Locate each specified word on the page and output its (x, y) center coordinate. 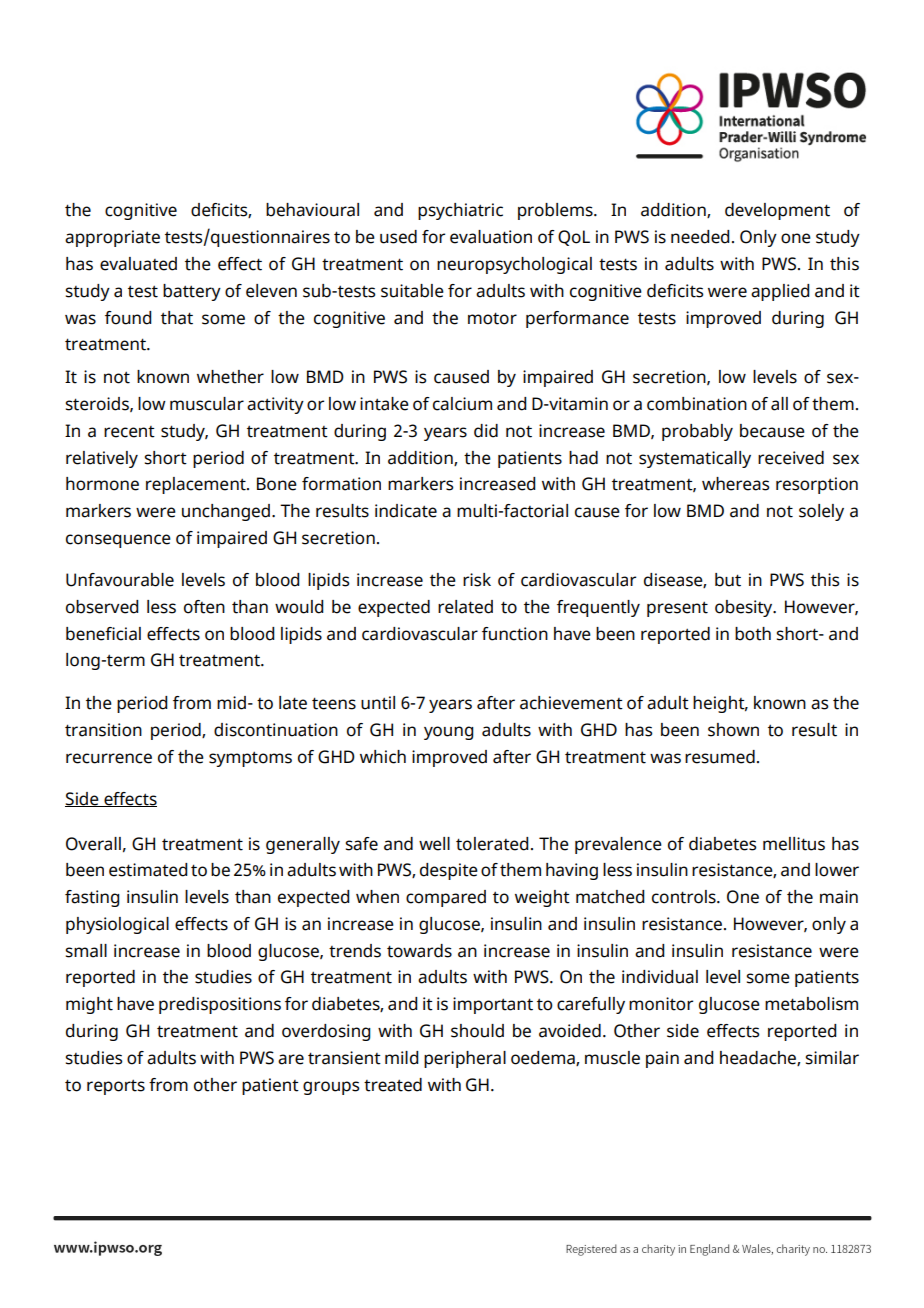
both (753, 634)
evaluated (138, 264)
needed (700, 237)
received (791, 458)
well (434, 844)
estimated (148, 870)
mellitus (794, 844)
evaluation (491, 237)
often (204, 607)
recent (129, 432)
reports (116, 1087)
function (515, 634)
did (486, 431)
